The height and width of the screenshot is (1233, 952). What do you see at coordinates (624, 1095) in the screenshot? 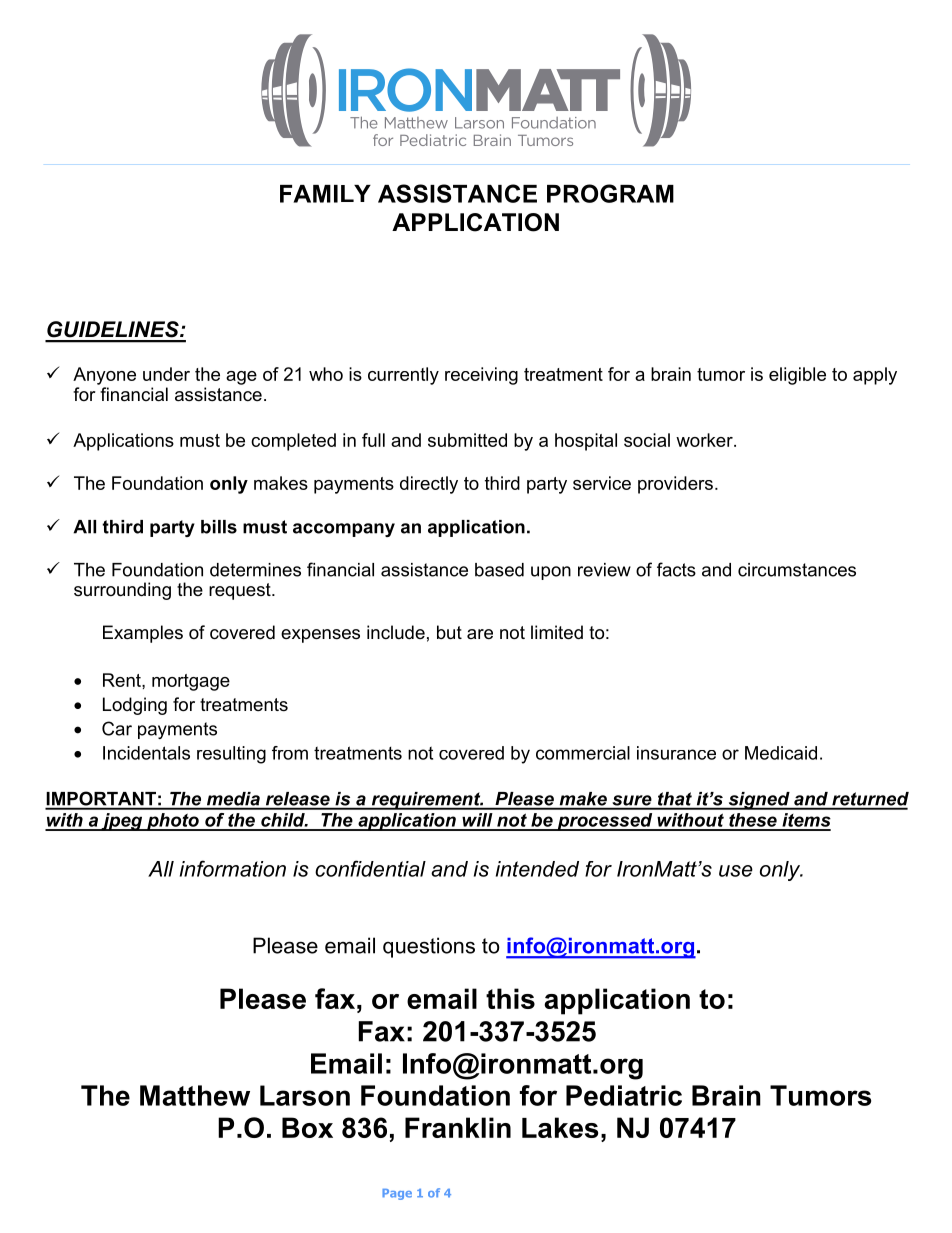
I see `Pediatric` at bounding box center [624, 1095].
